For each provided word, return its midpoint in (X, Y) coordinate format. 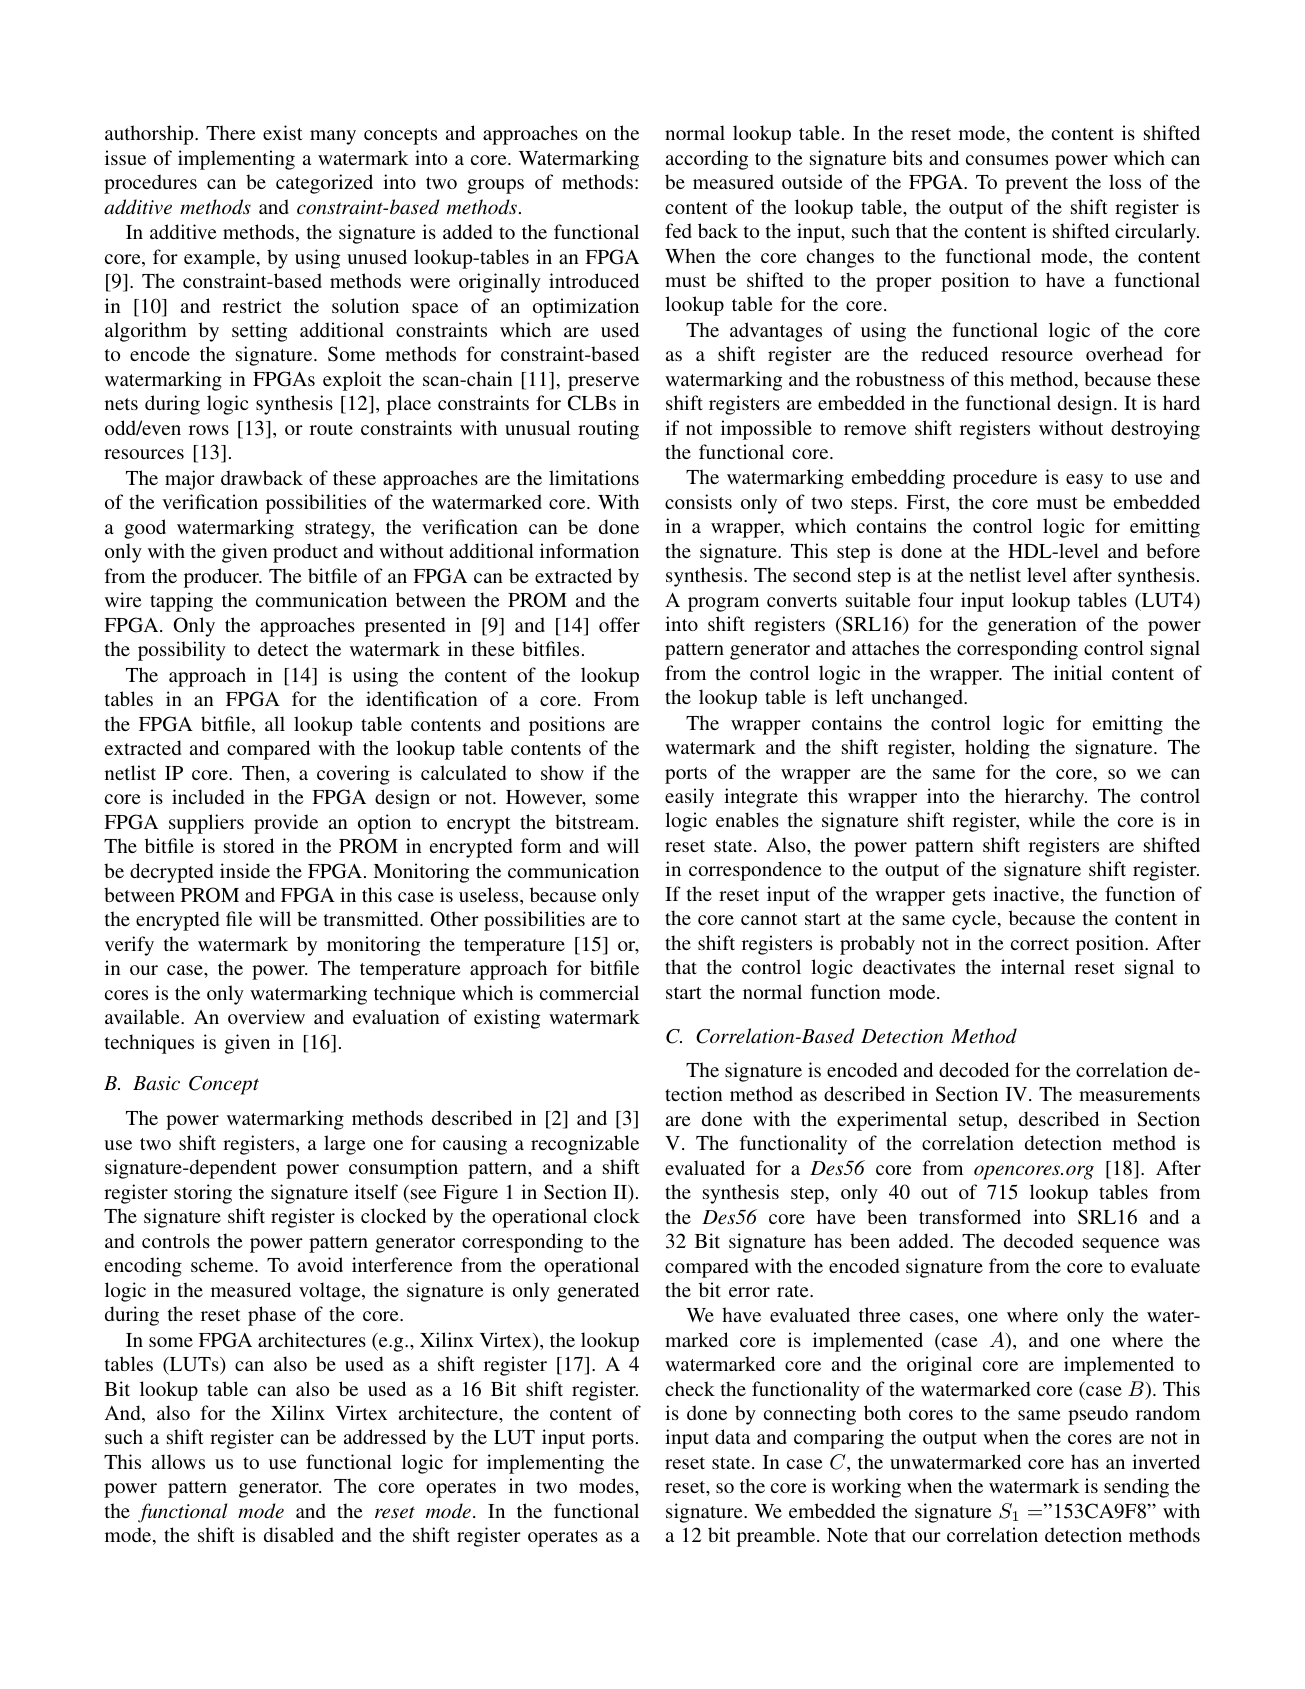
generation (1032, 626)
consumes (1007, 160)
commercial (589, 992)
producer (223, 578)
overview (266, 1016)
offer (619, 624)
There (230, 132)
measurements (1139, 1095)
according (707, 160)
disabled (299, 1534)
